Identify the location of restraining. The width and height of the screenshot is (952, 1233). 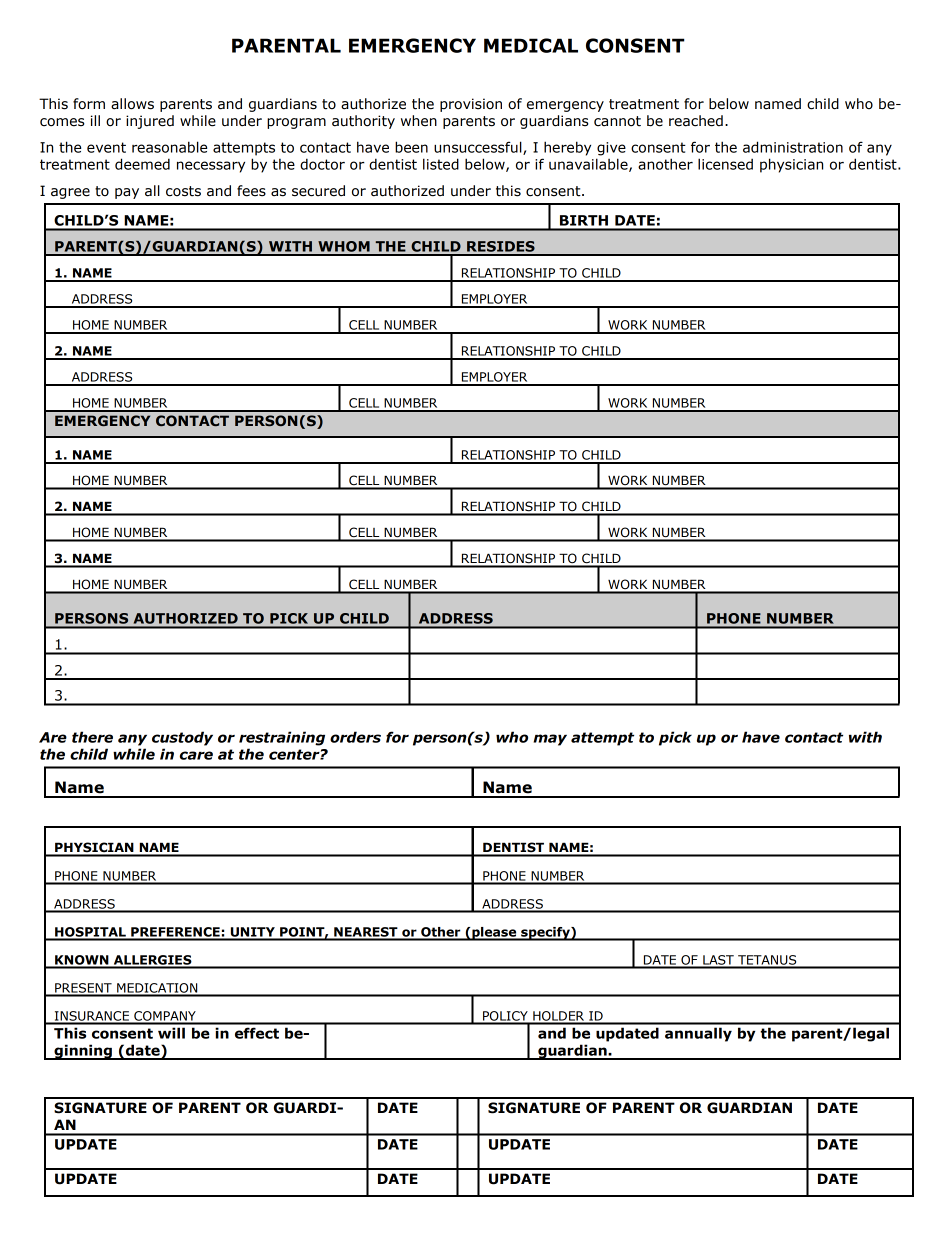
(282, 738).
